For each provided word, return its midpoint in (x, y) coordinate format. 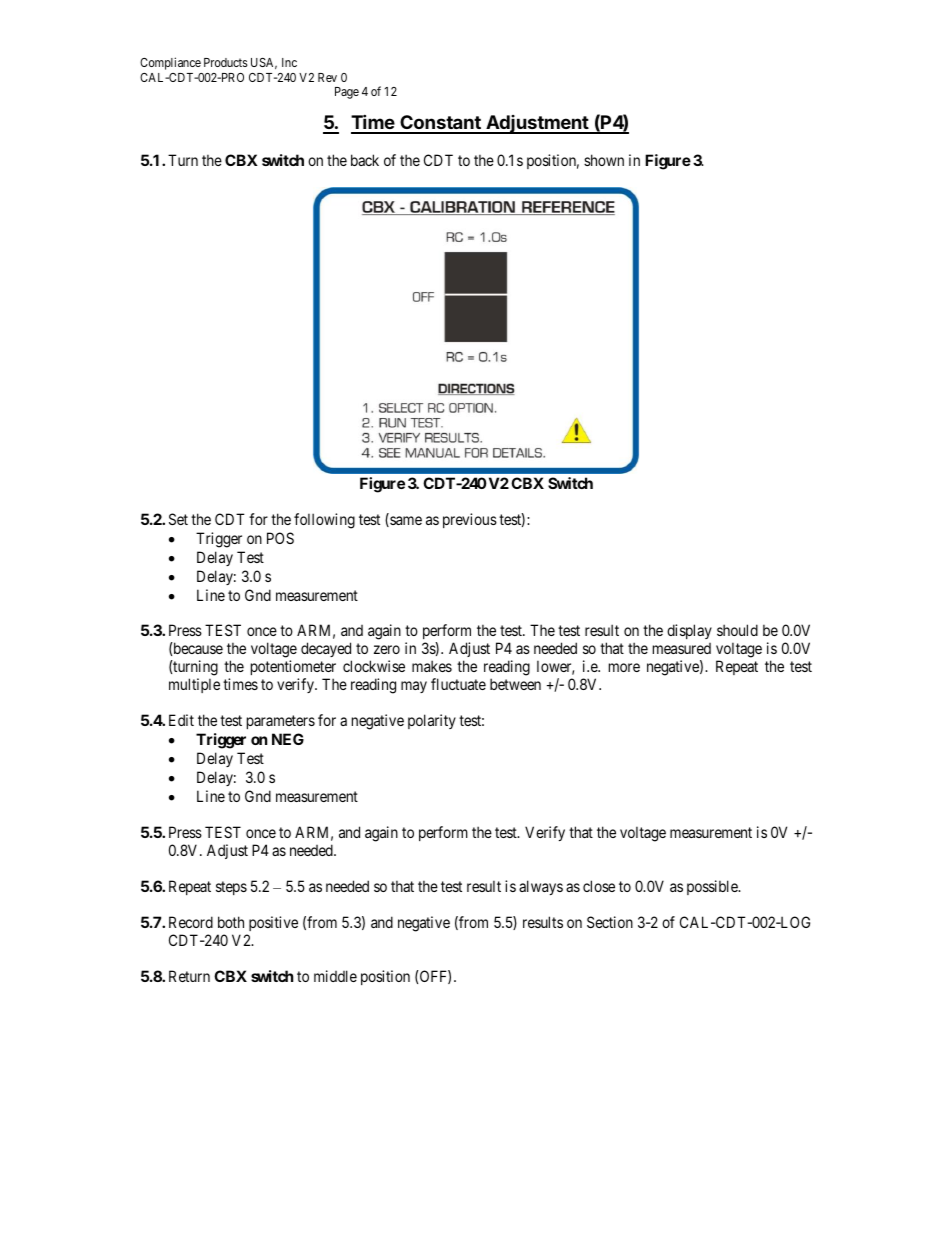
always (541, 887)
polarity (432, 721)
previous (470, 520)
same (405, 521)
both (231, 922)
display (689, 631)
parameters (281, 722)
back (365, 160)
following (324, 521)
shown (604, 160)
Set (178, 519)
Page (347, 93)
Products (226, 62)
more (624, 667)
